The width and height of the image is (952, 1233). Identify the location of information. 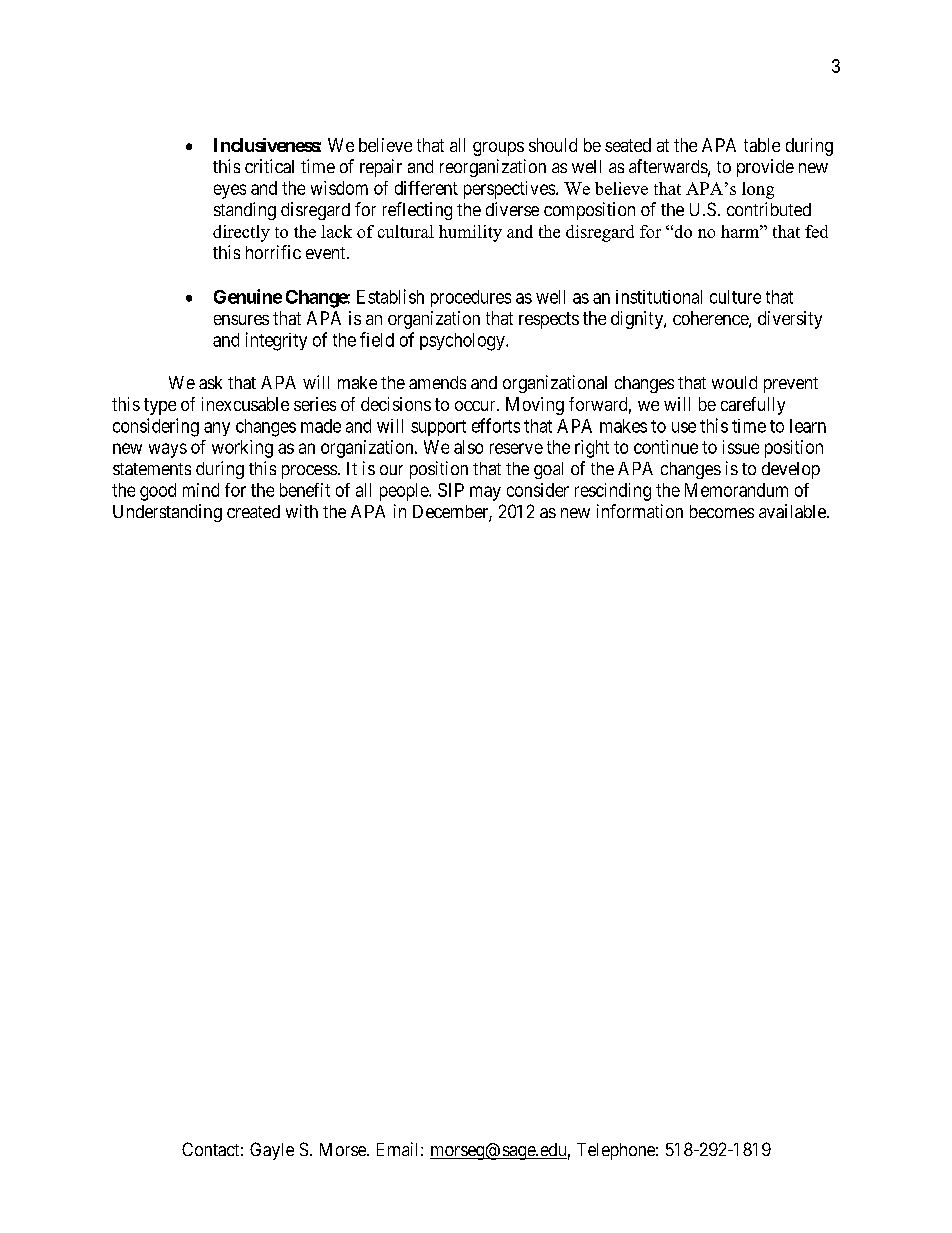
(640, 511).
